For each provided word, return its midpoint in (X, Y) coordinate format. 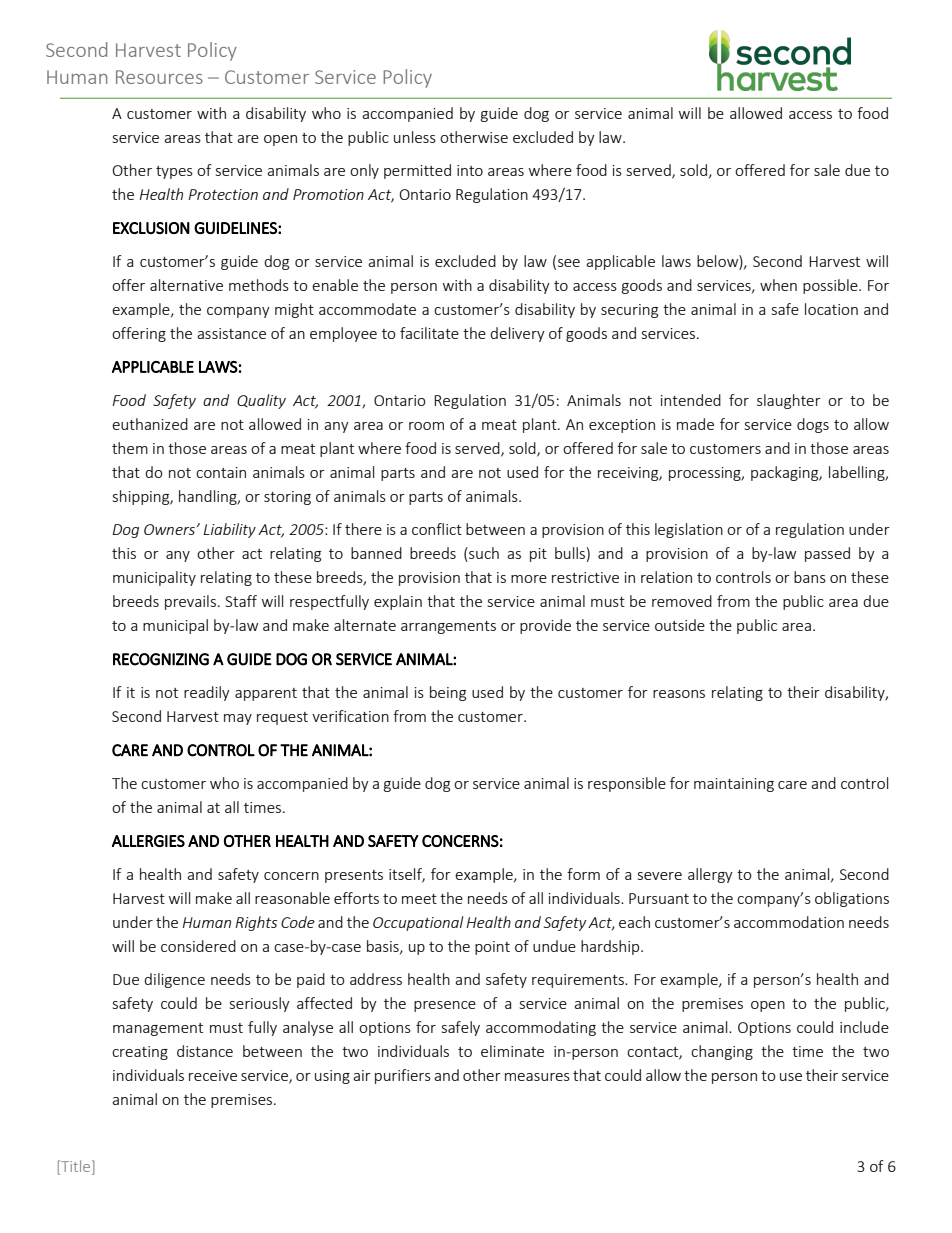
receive (213, 1075)
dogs (813, 425)
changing (722, 1052)
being (448, 693)
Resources (159, 77)
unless (415, 137)
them (130, 448)
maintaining (734, 785)
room (426, 426)
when (778, 285)
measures (537, 1077)
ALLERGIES (148, 841)
